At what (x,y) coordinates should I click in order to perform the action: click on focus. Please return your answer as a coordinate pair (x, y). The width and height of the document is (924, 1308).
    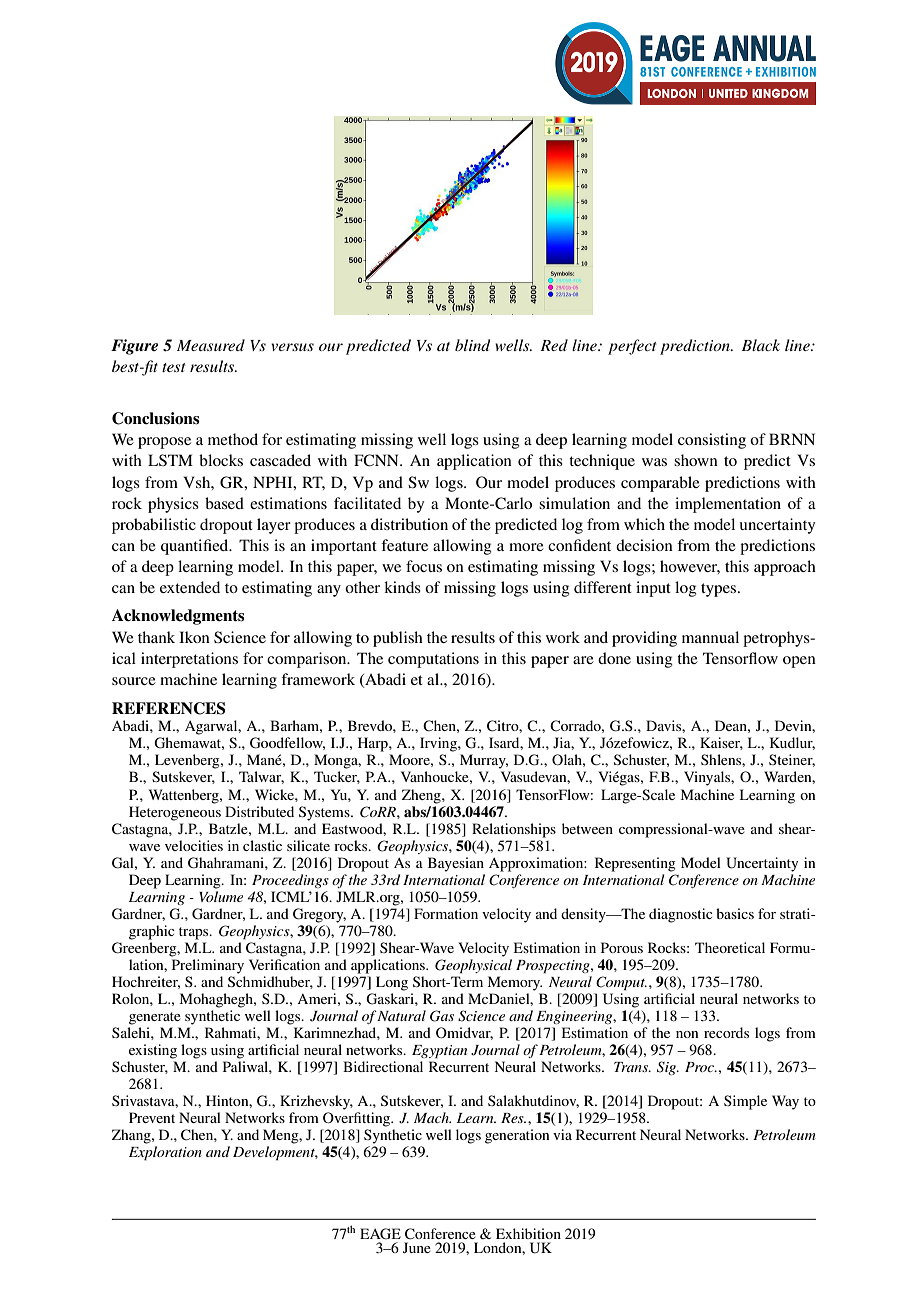
    Looking at the image, I should click on (424, 566).
